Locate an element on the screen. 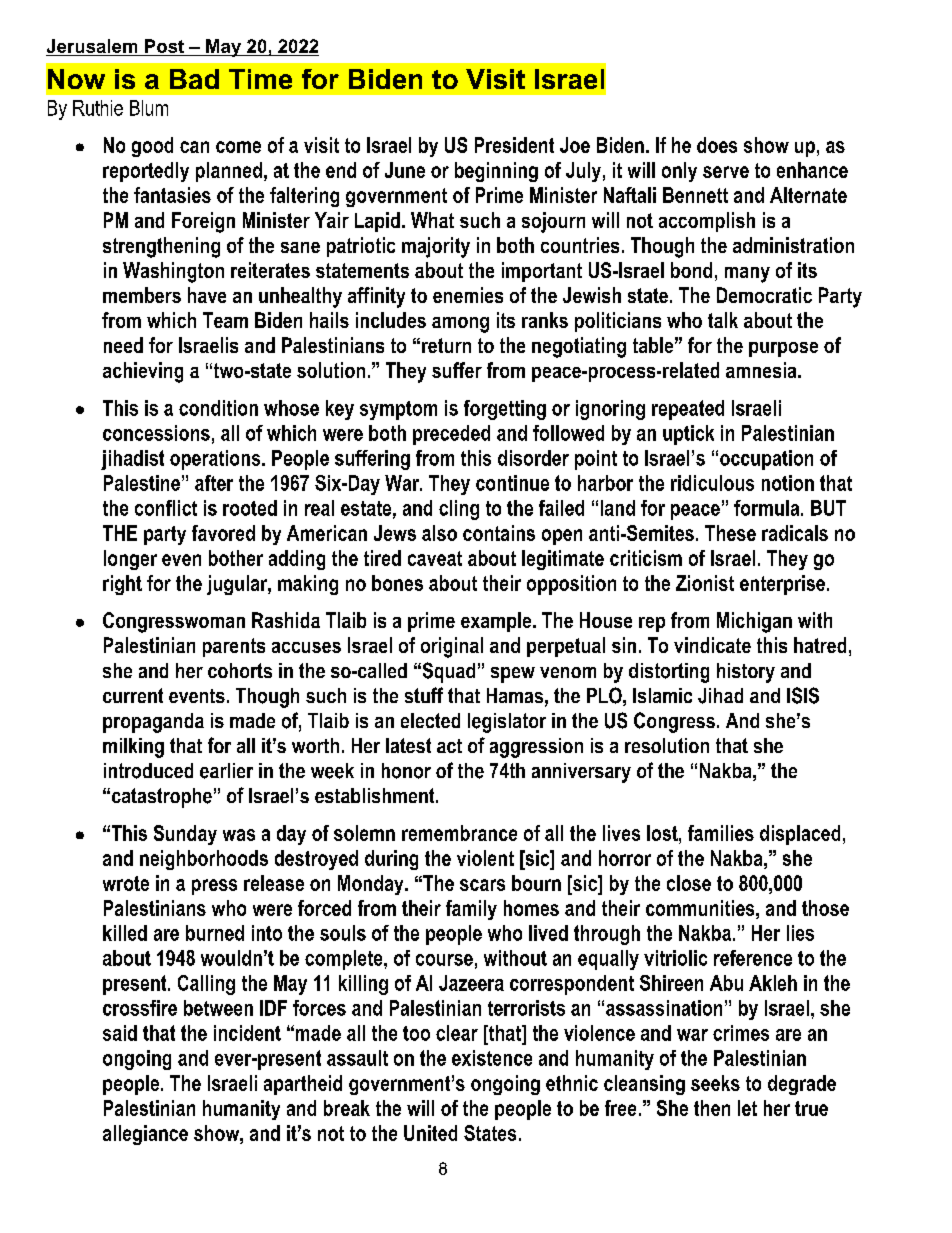 This screenshot has height=1233, width=952. President is located at coordinates (514, 145).
